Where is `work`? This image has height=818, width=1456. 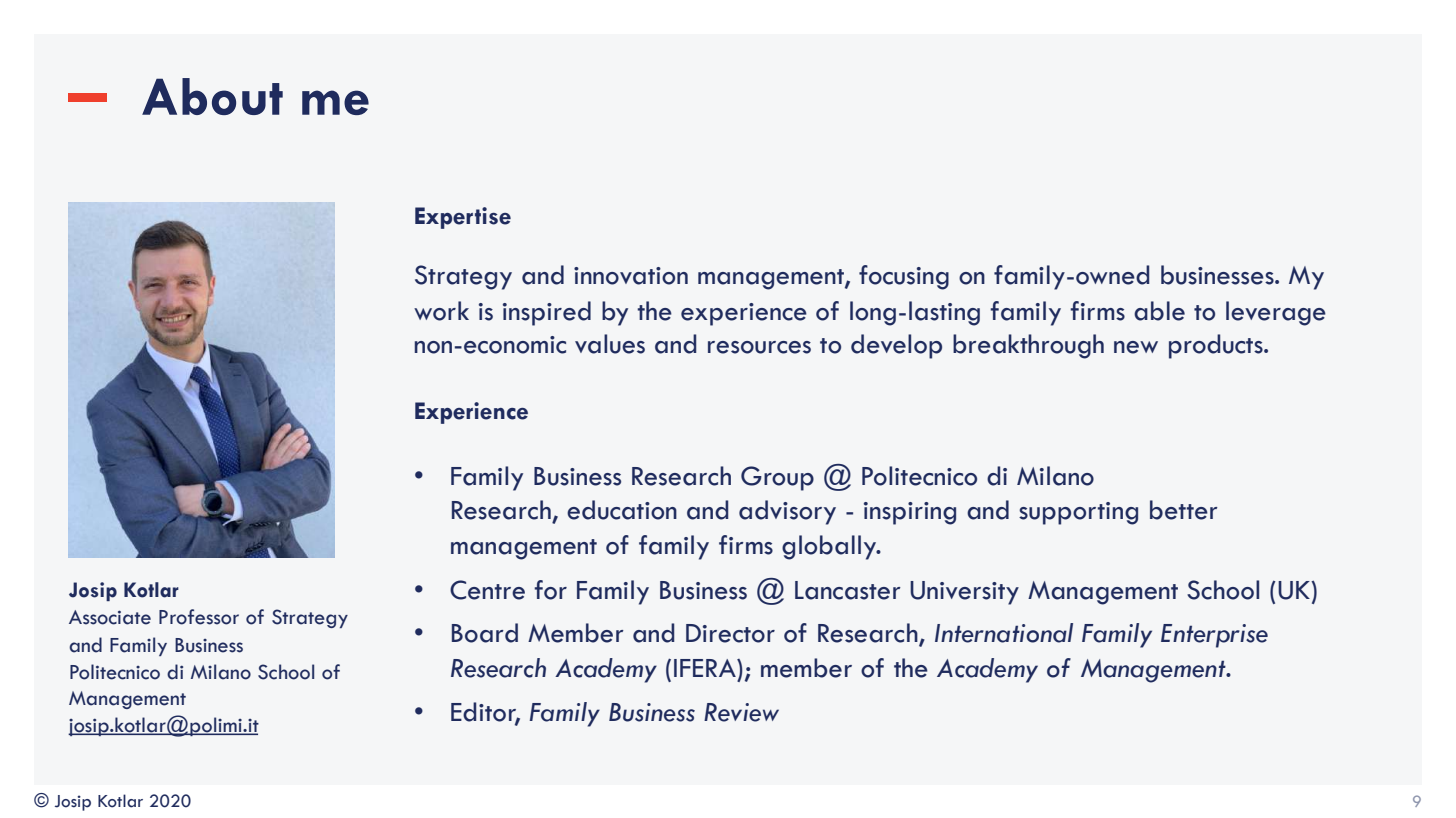
work is located at coordinates (441, 311).
